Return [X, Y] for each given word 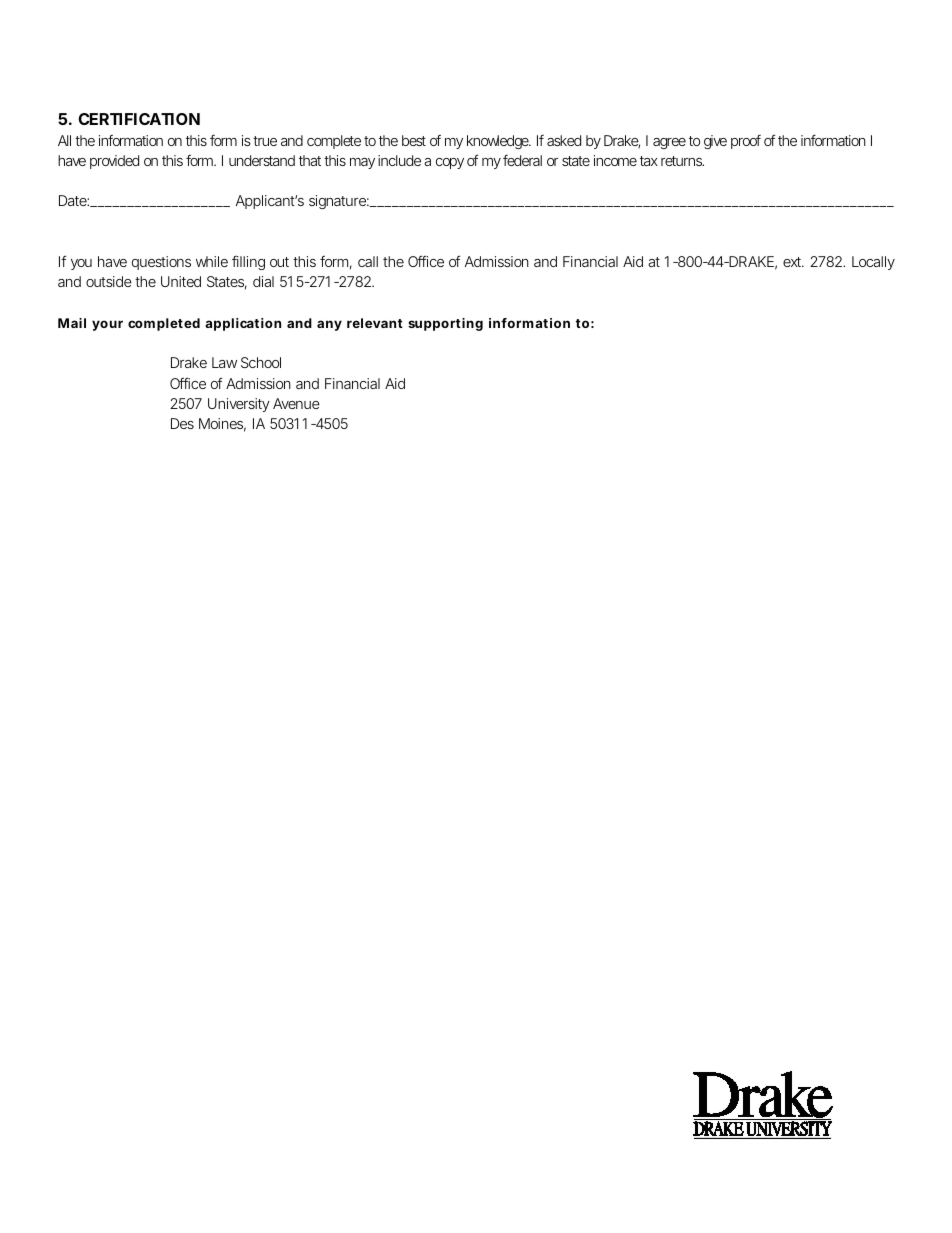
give [715, 142]
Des [182, 423]
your [107, 325]
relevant [375, 323]
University [239, 405]
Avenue [296, 403]
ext [793, 262]
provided [114, 162]
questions [161, 263]
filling [248, 262]
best [414, 140]
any [329, 325]
